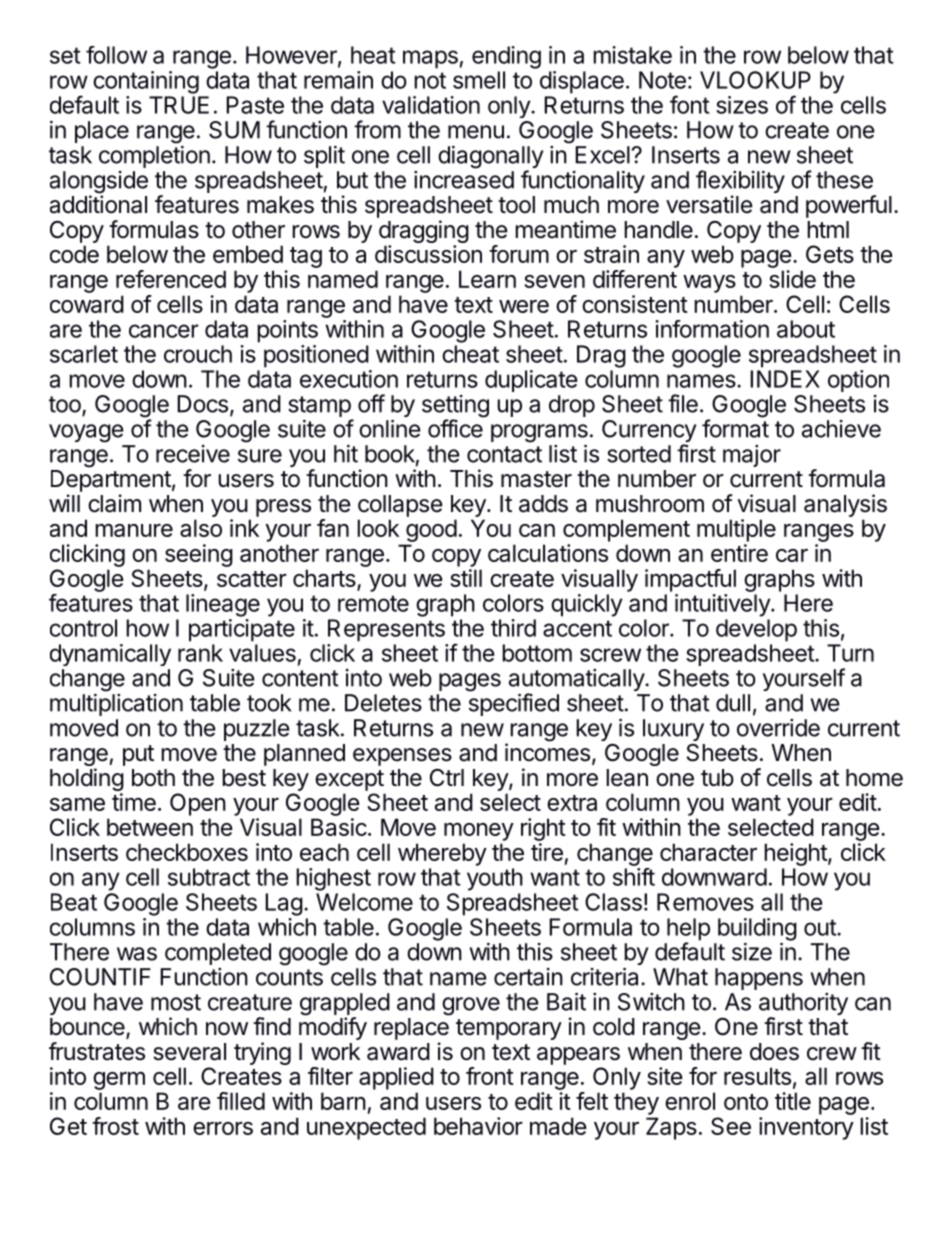  Describe the element at coordinates (223, 605) in the document. I see `lineage` at that location.
